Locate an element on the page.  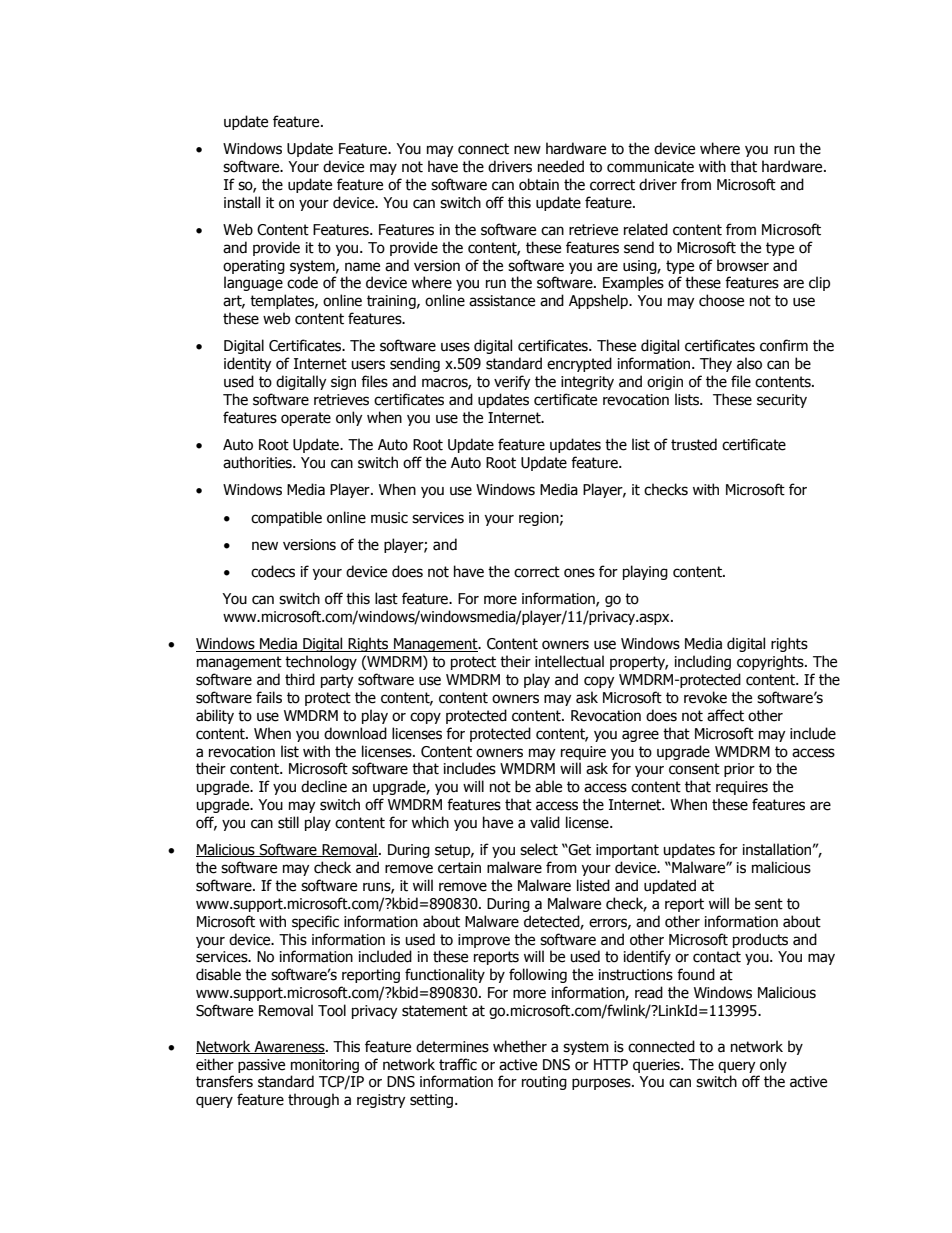
intellectual is located at coordinates (569, 661).
